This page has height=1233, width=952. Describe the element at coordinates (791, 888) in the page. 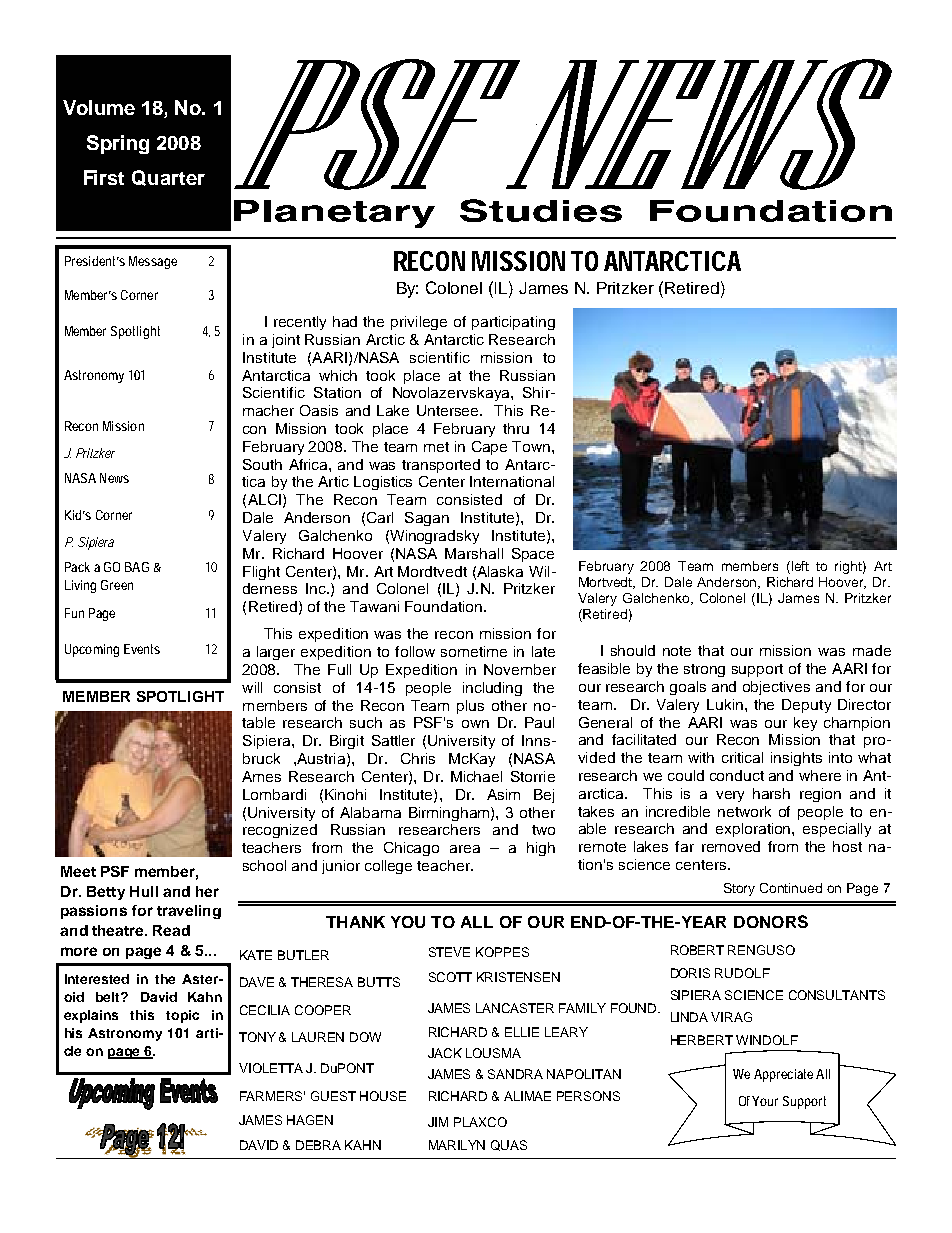

I see `Continued` at that location.
